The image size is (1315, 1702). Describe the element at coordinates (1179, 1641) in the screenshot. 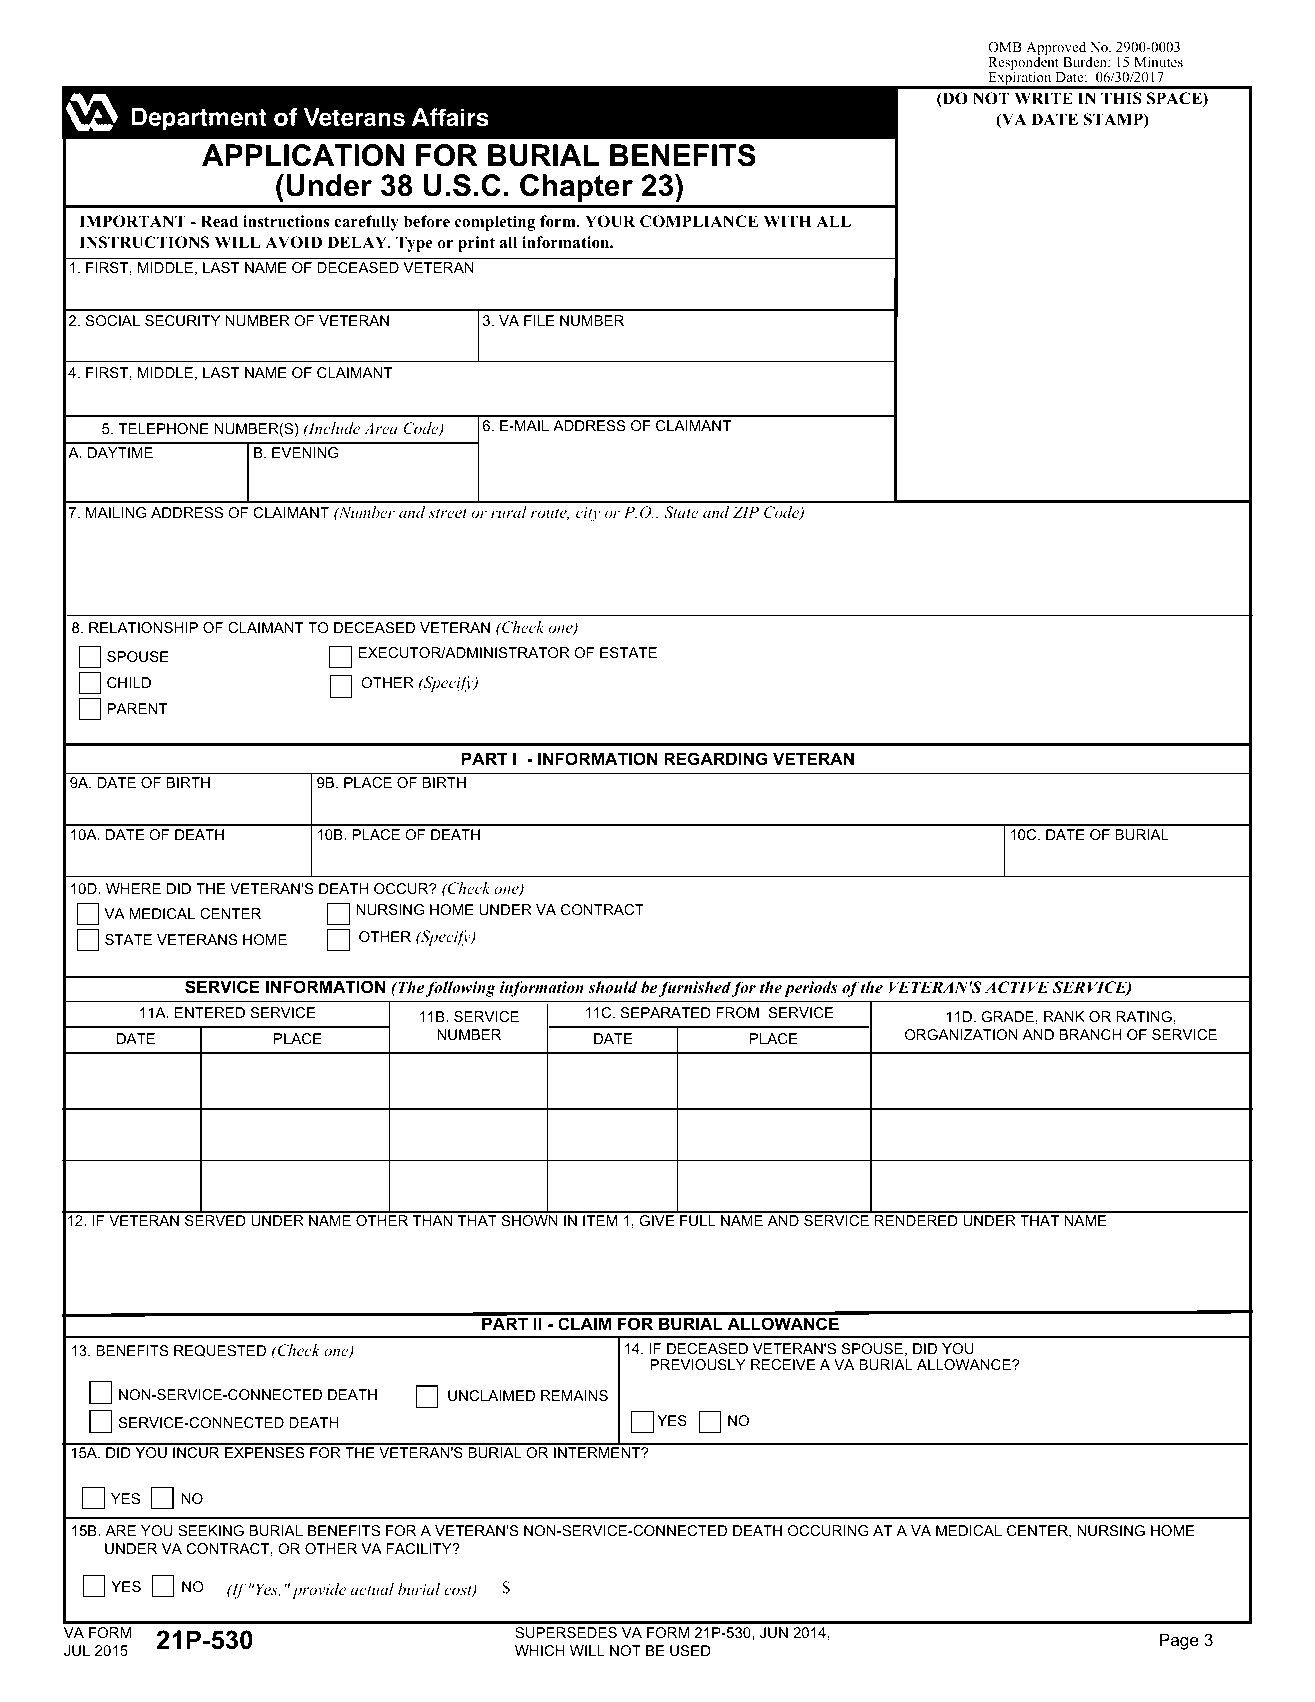

I see `Page` at that location.
